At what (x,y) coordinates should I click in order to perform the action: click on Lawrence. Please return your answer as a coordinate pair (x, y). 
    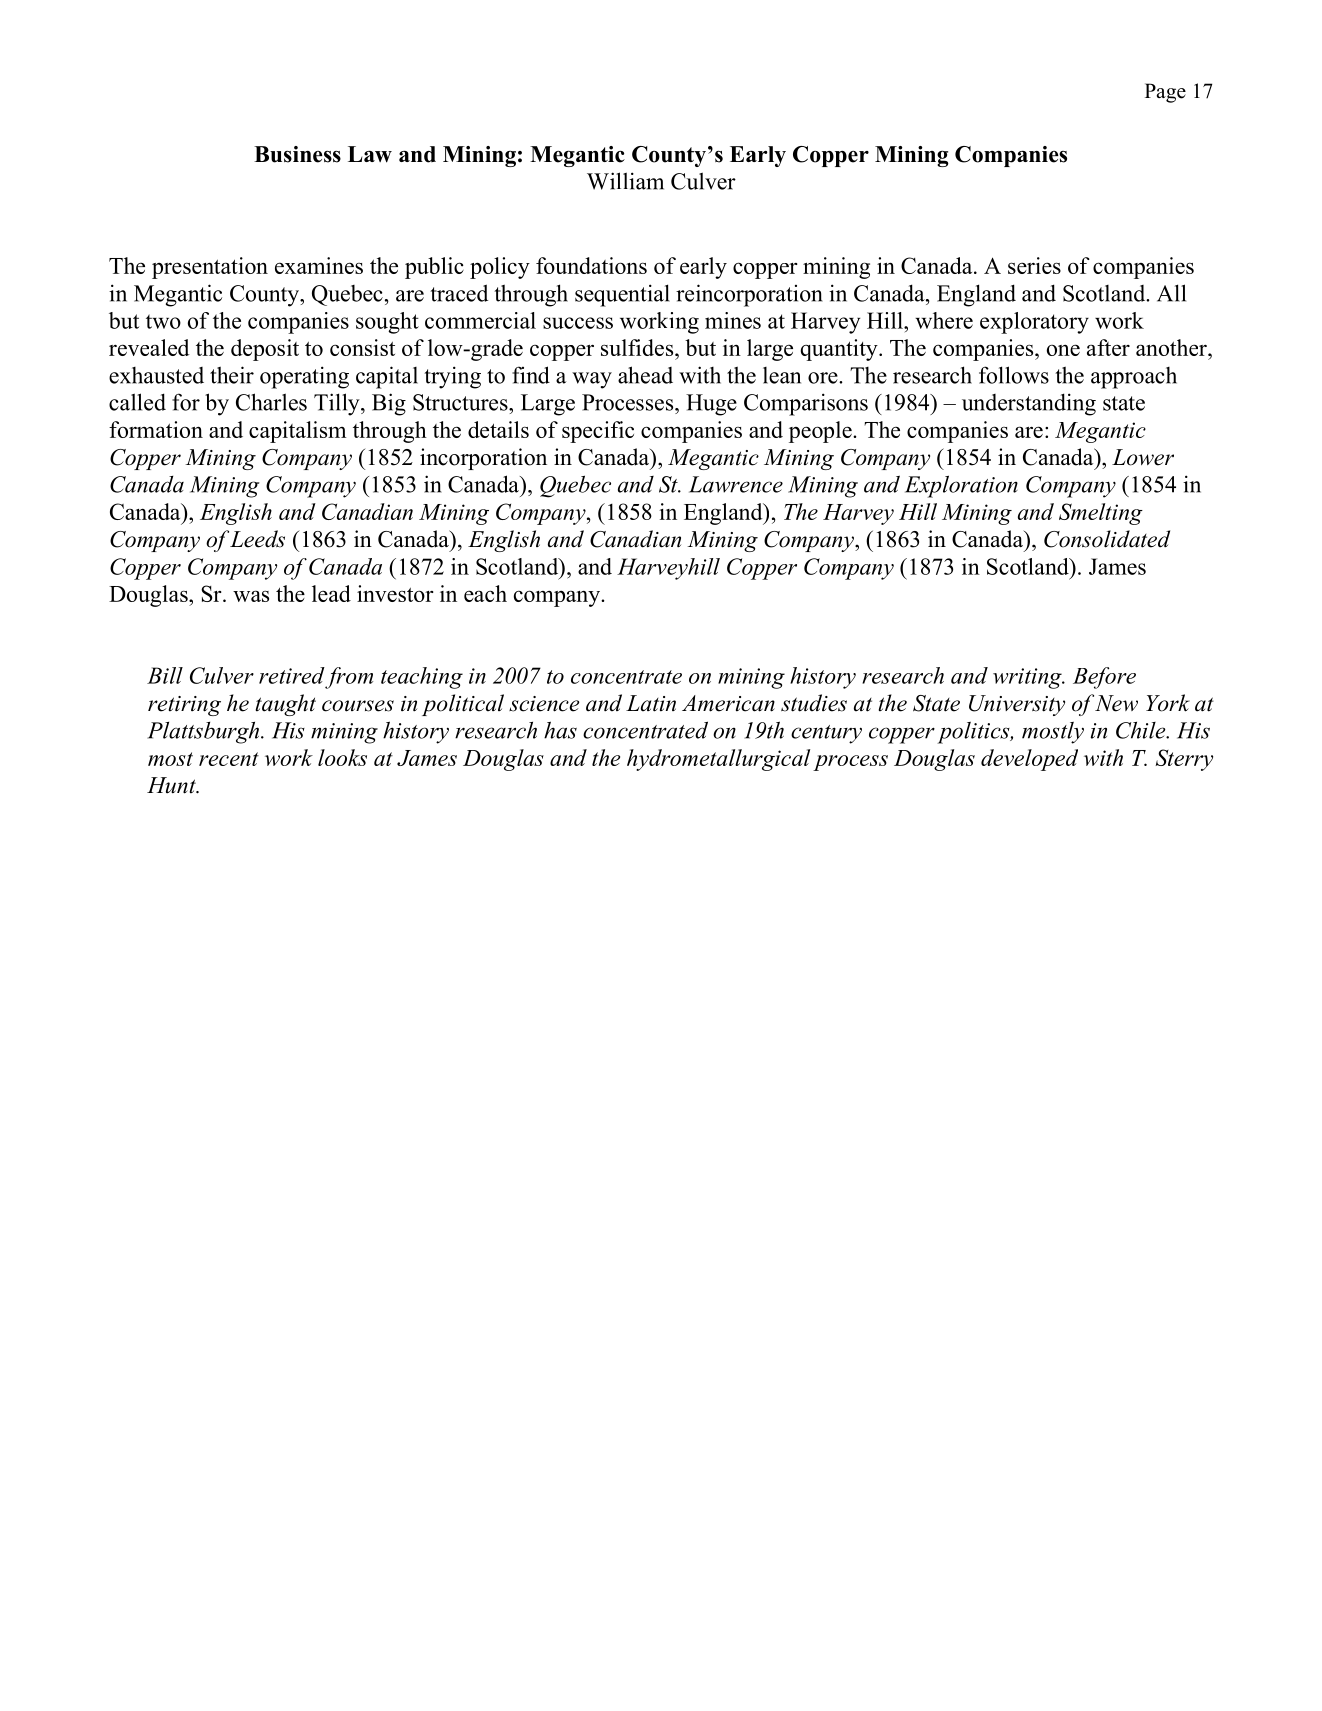
    Looking at the image, I should click on (736, 484).
